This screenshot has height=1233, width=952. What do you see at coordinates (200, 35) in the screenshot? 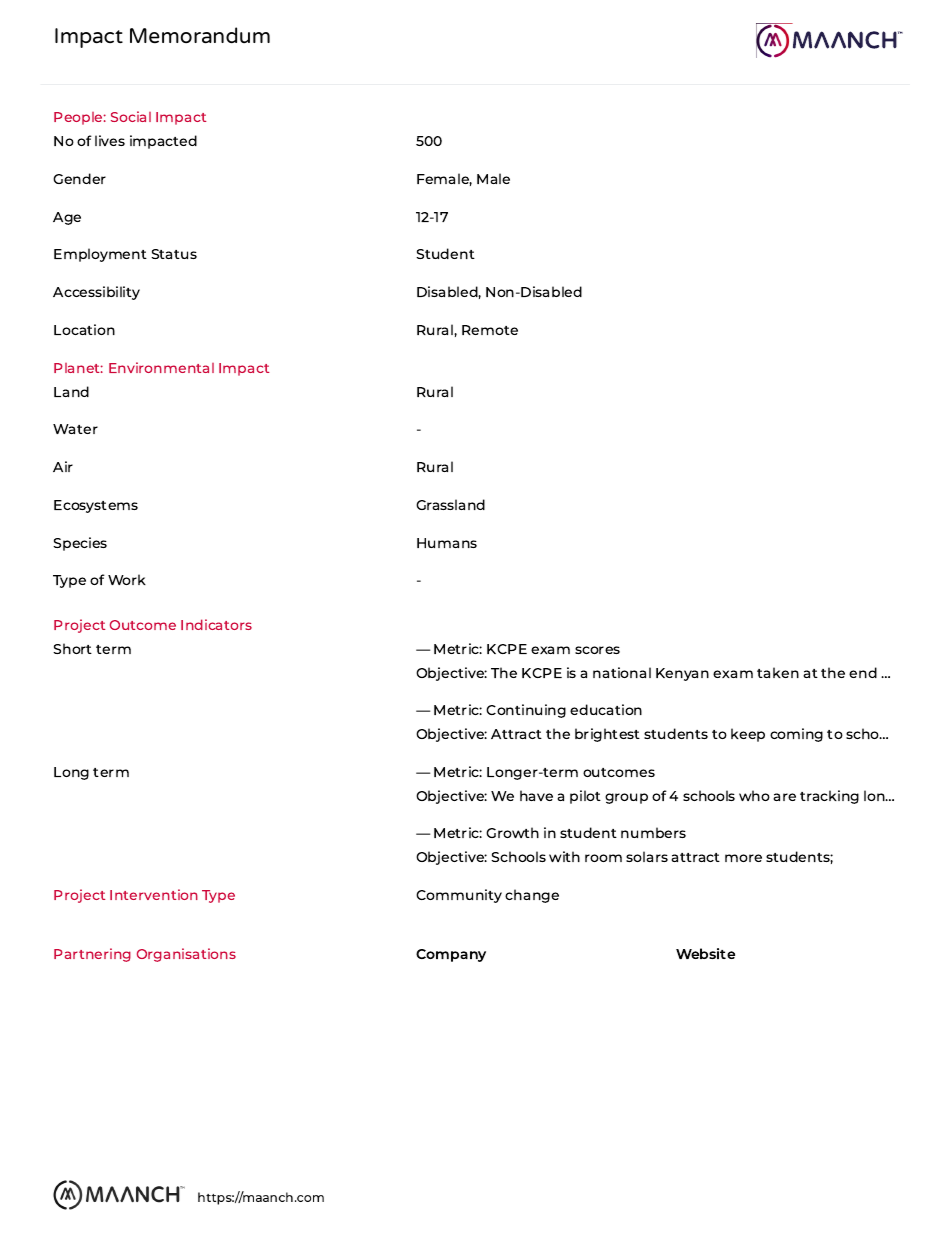
I see `Memorandum` at bounding box center [200, 35].
